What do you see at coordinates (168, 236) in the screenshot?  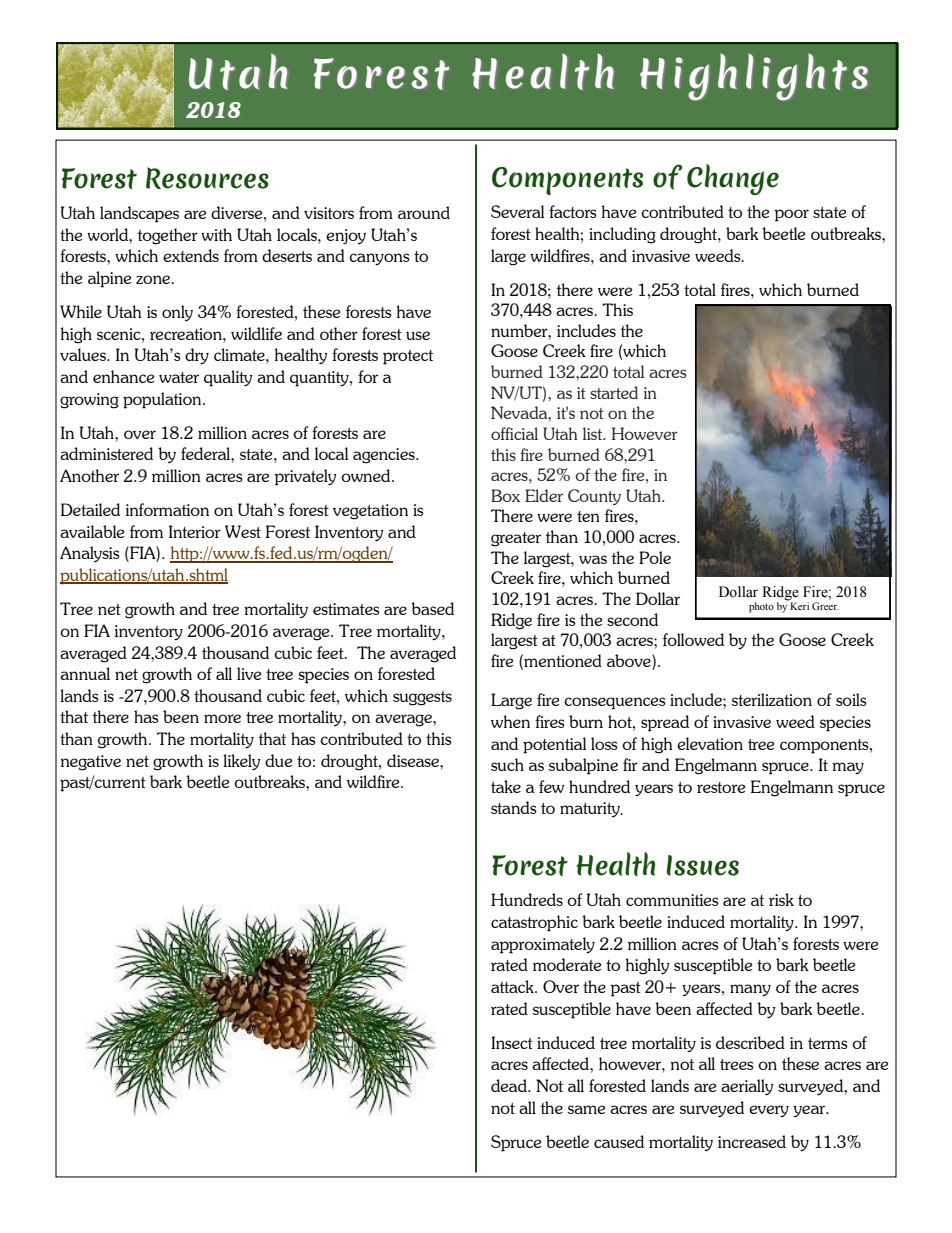 I see `together` at bounding box center [168, 236].
